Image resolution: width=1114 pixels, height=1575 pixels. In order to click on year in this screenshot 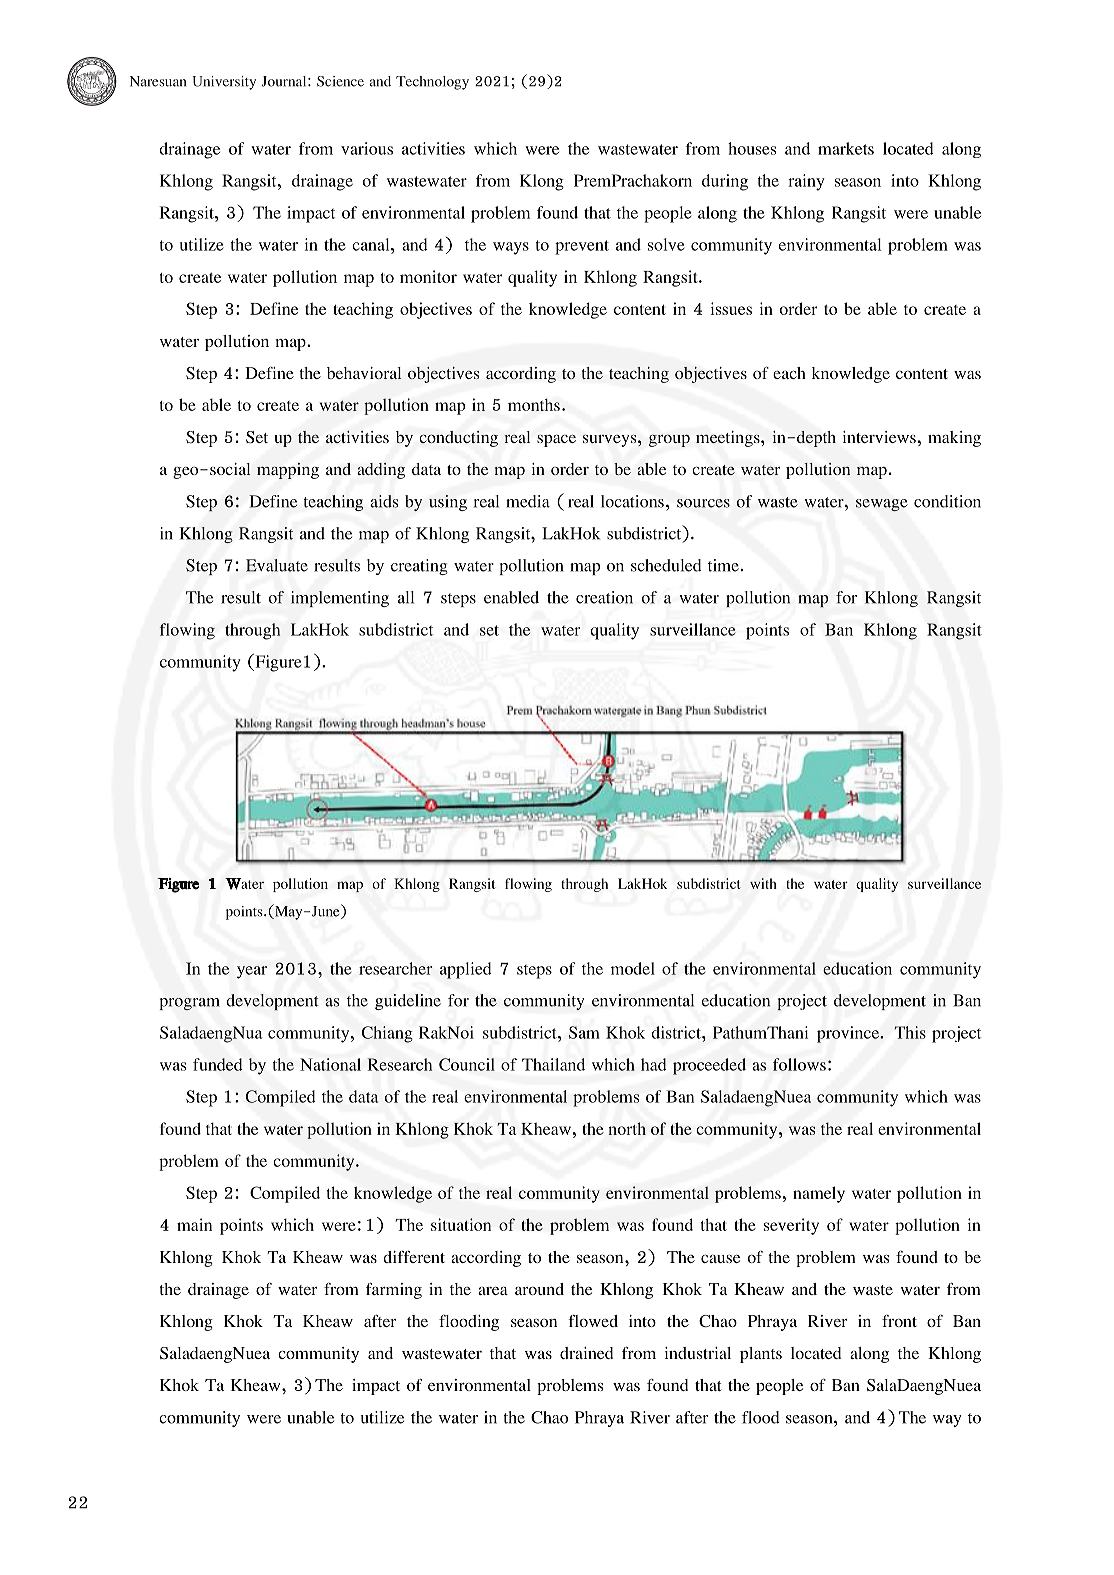, I will do `click(252, 972)`.
